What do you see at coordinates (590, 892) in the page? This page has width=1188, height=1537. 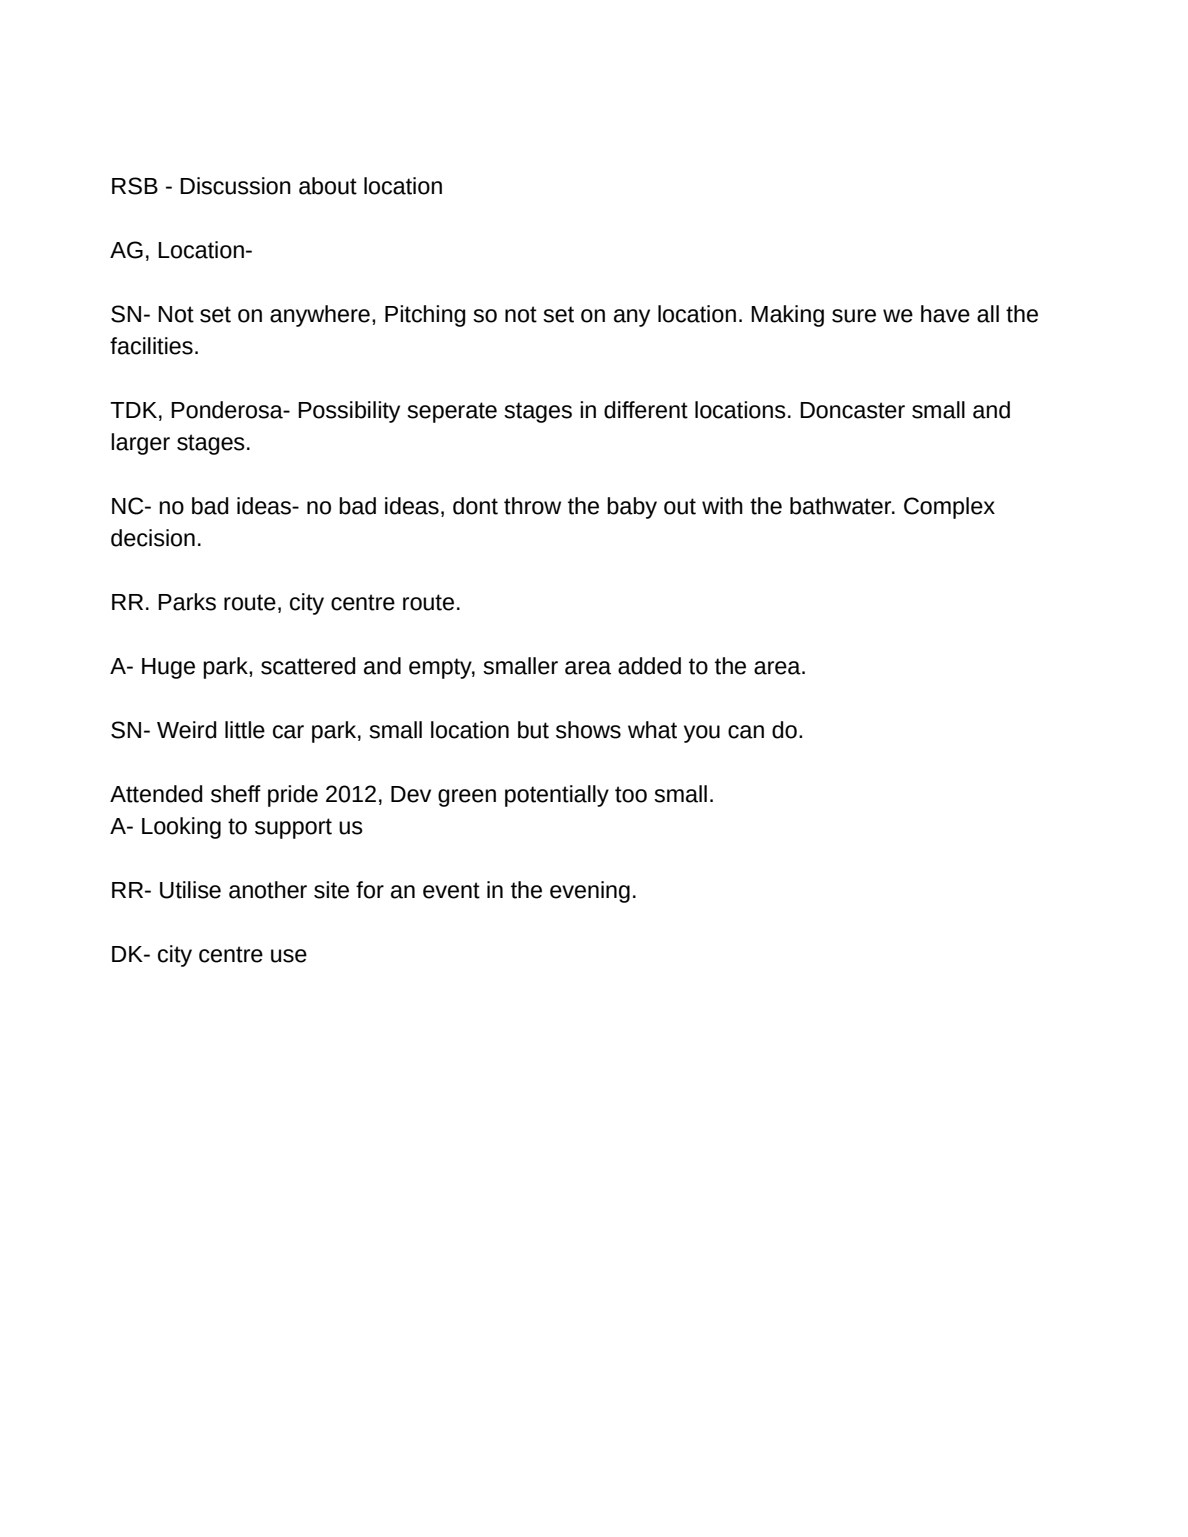 I see `evening` at bounding box center [590, 892].
